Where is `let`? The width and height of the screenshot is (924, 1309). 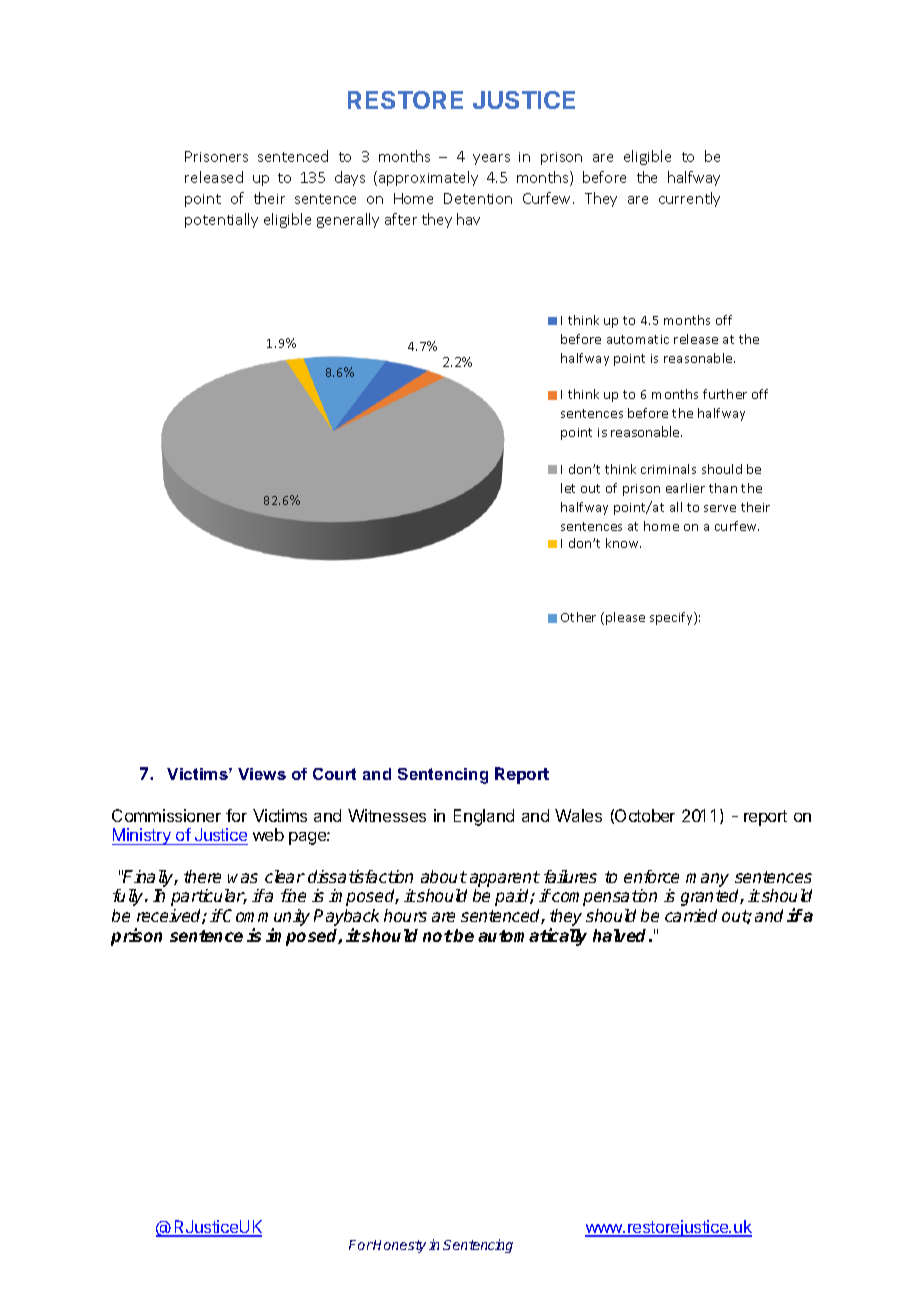
let is located at coordinates (568, 488).
